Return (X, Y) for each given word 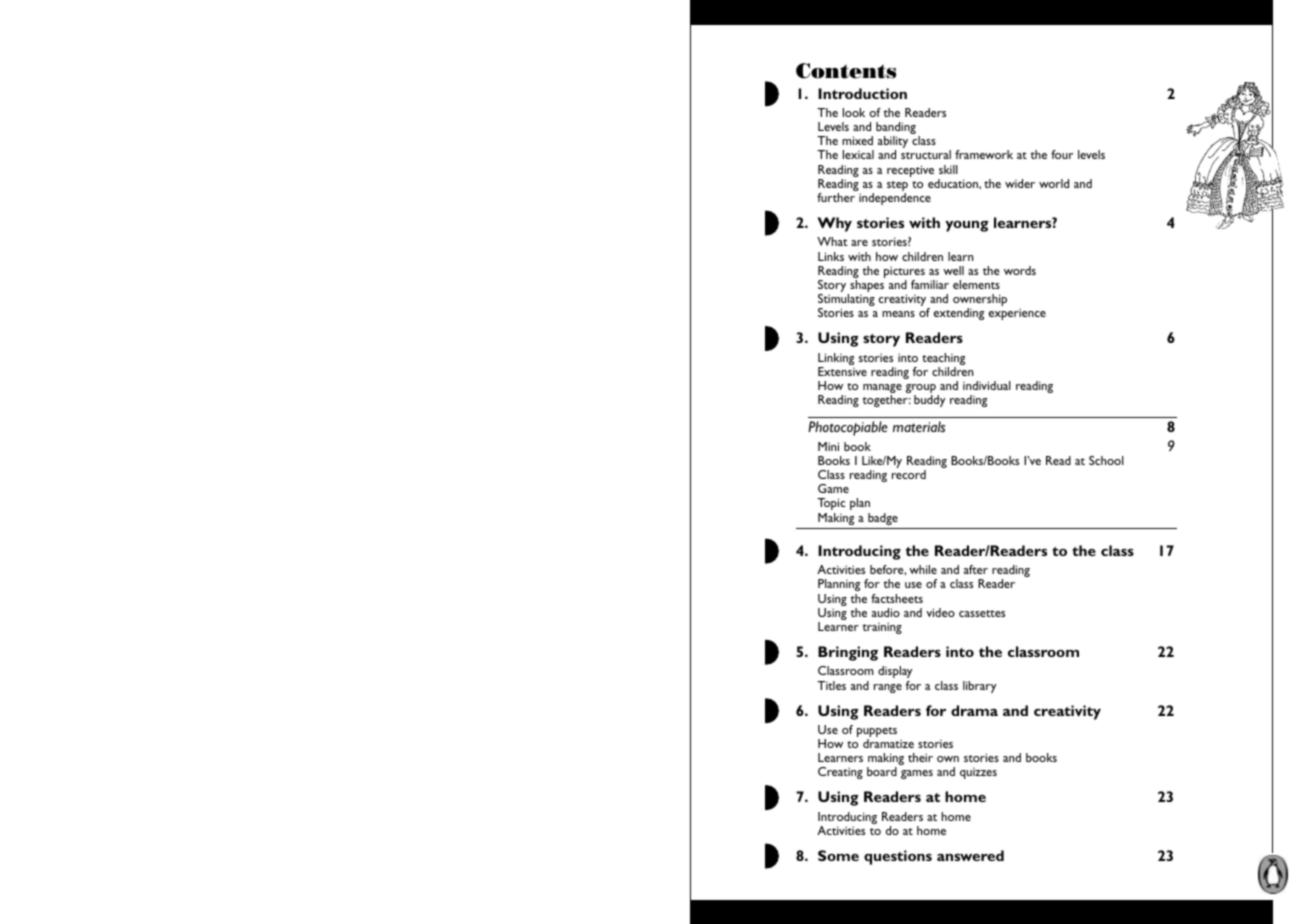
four (1062, 154)
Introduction (862, 93)
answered (970, 855)
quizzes (978, 773)
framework (984, 154)
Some (838, 855)
